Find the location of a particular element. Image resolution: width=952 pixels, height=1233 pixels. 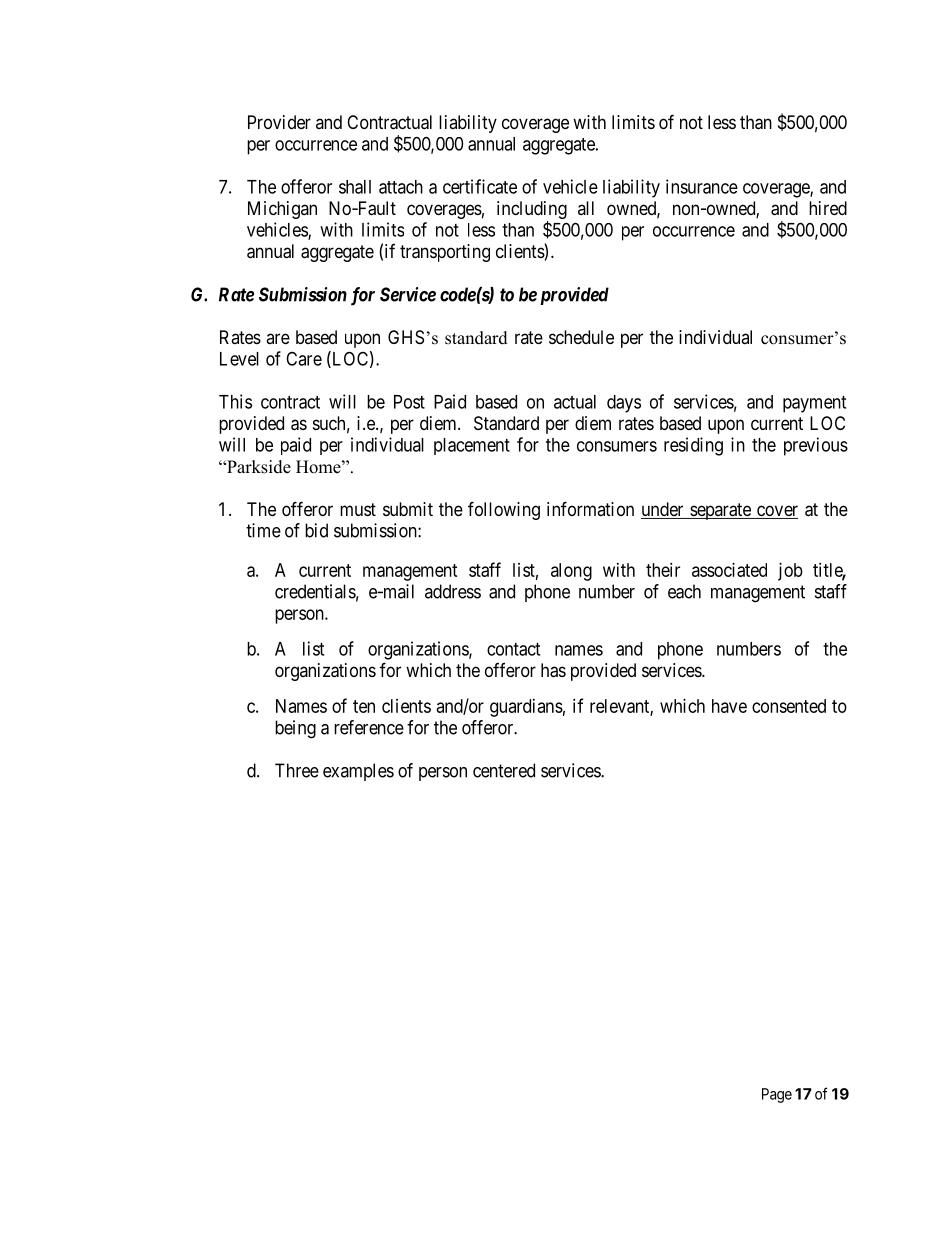

Provider is located at coordinates (279, 122).
